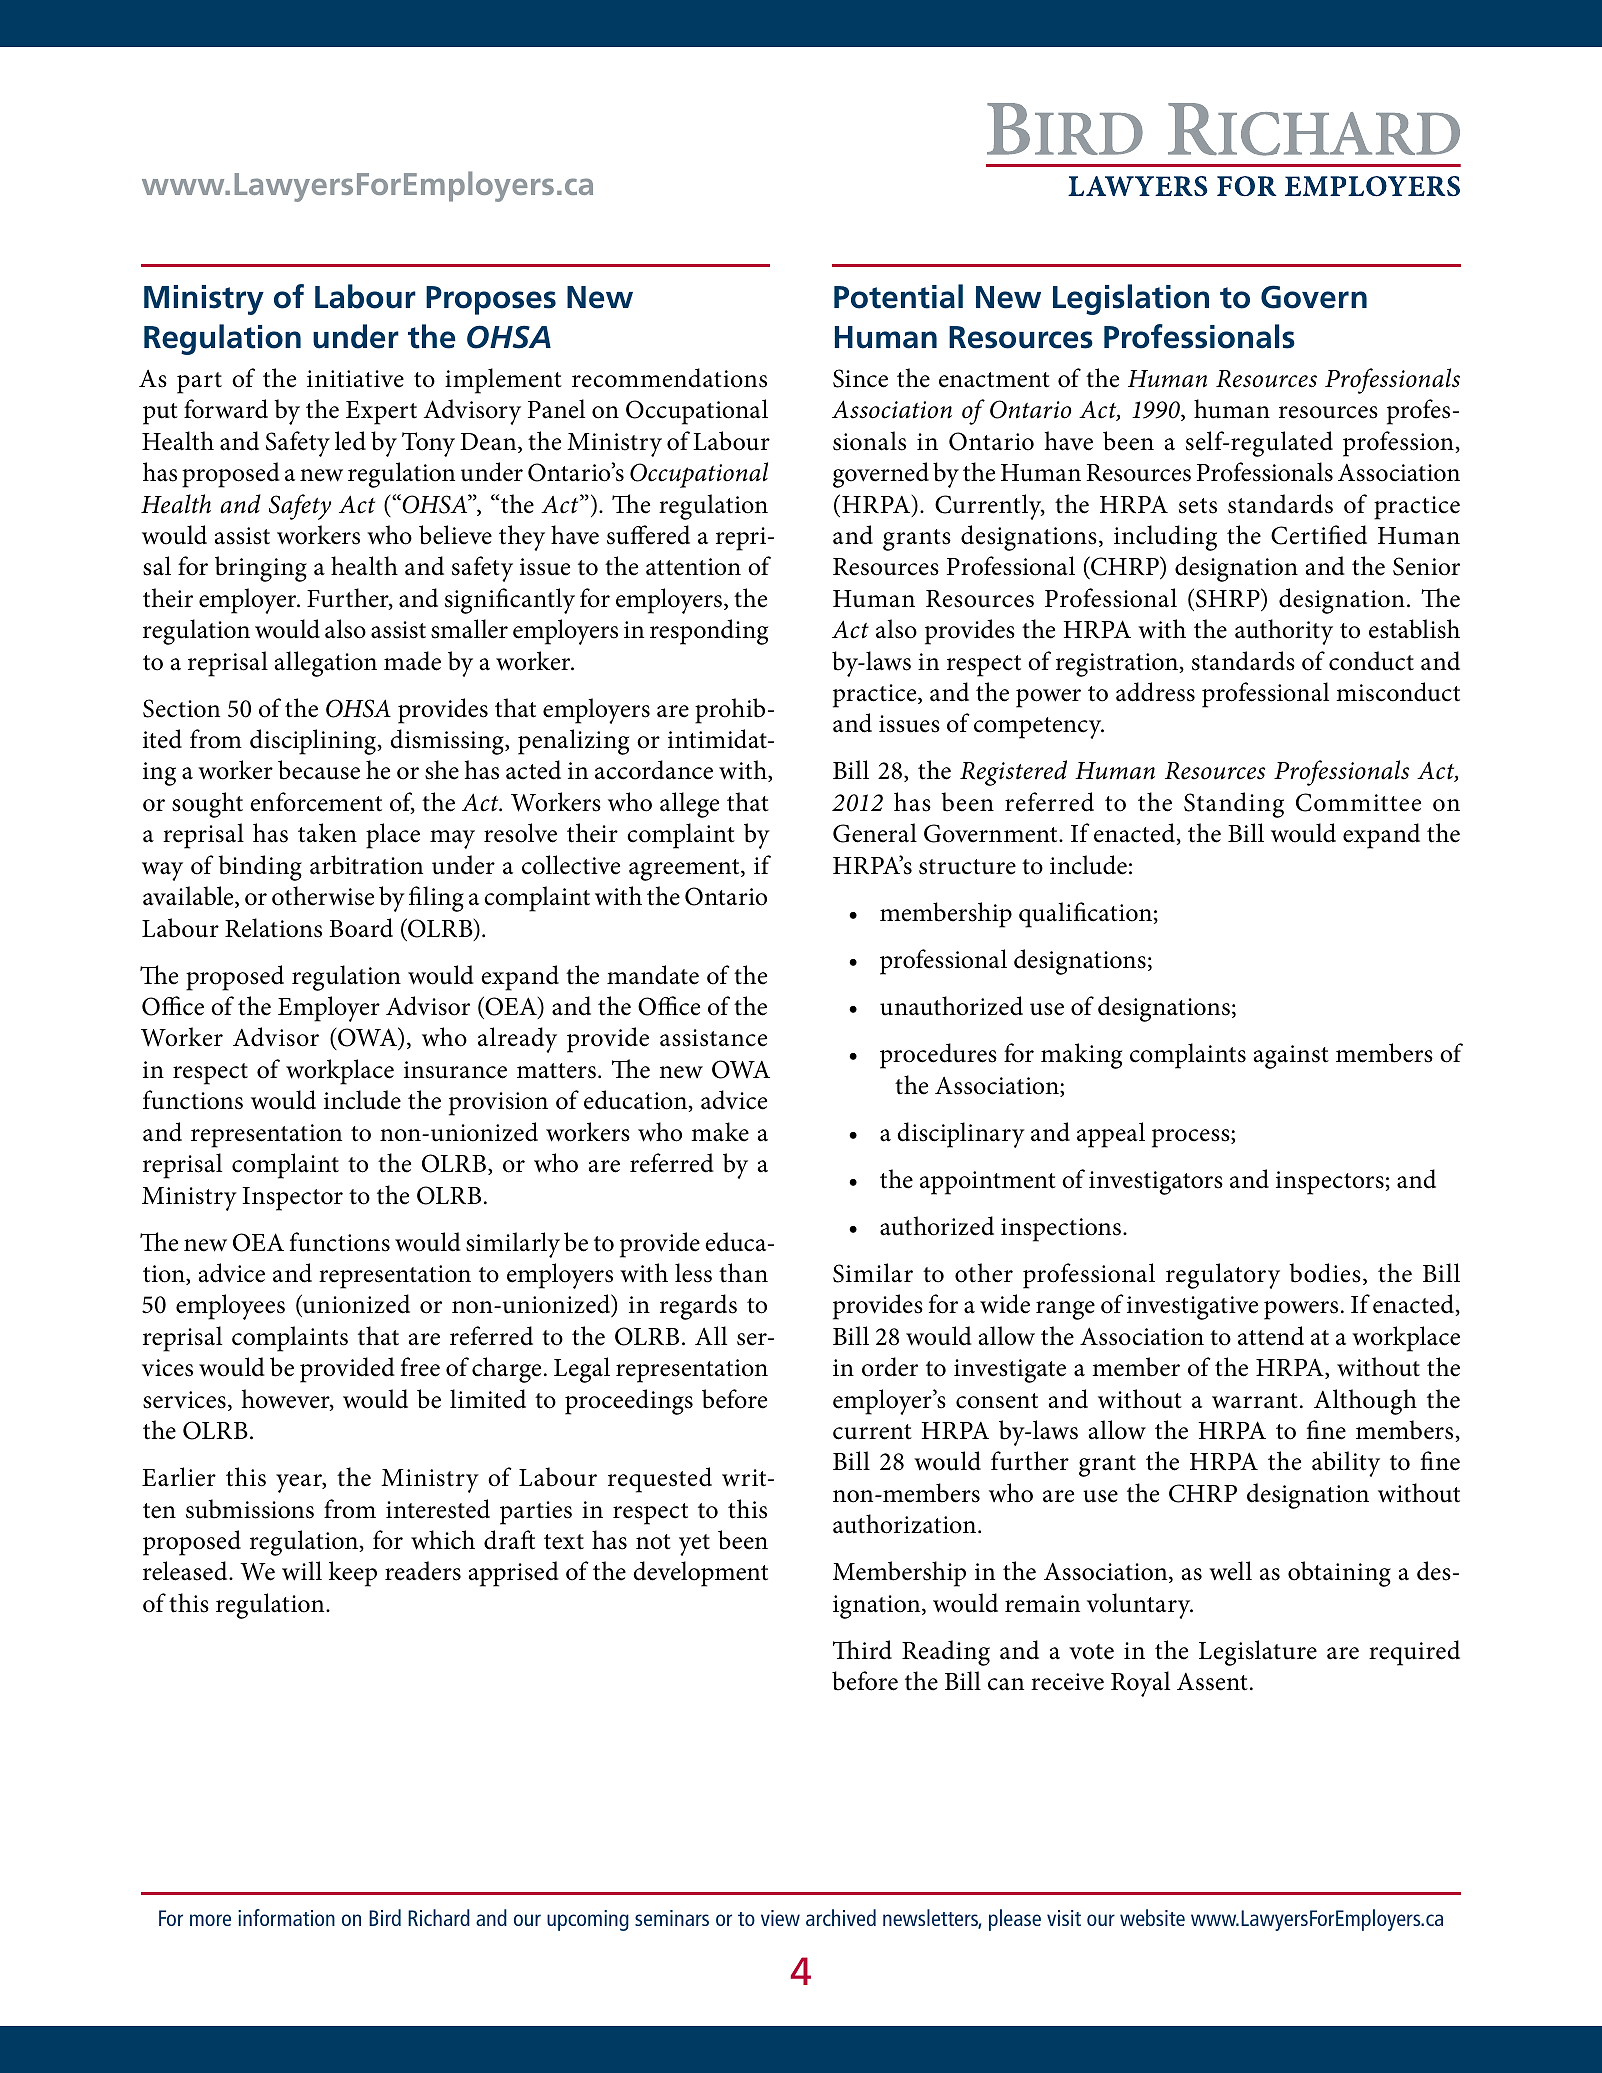 Image resolution: width=1602 pixels, height=2073 pixels. I want to click on Bird, so click(385, 1917).
